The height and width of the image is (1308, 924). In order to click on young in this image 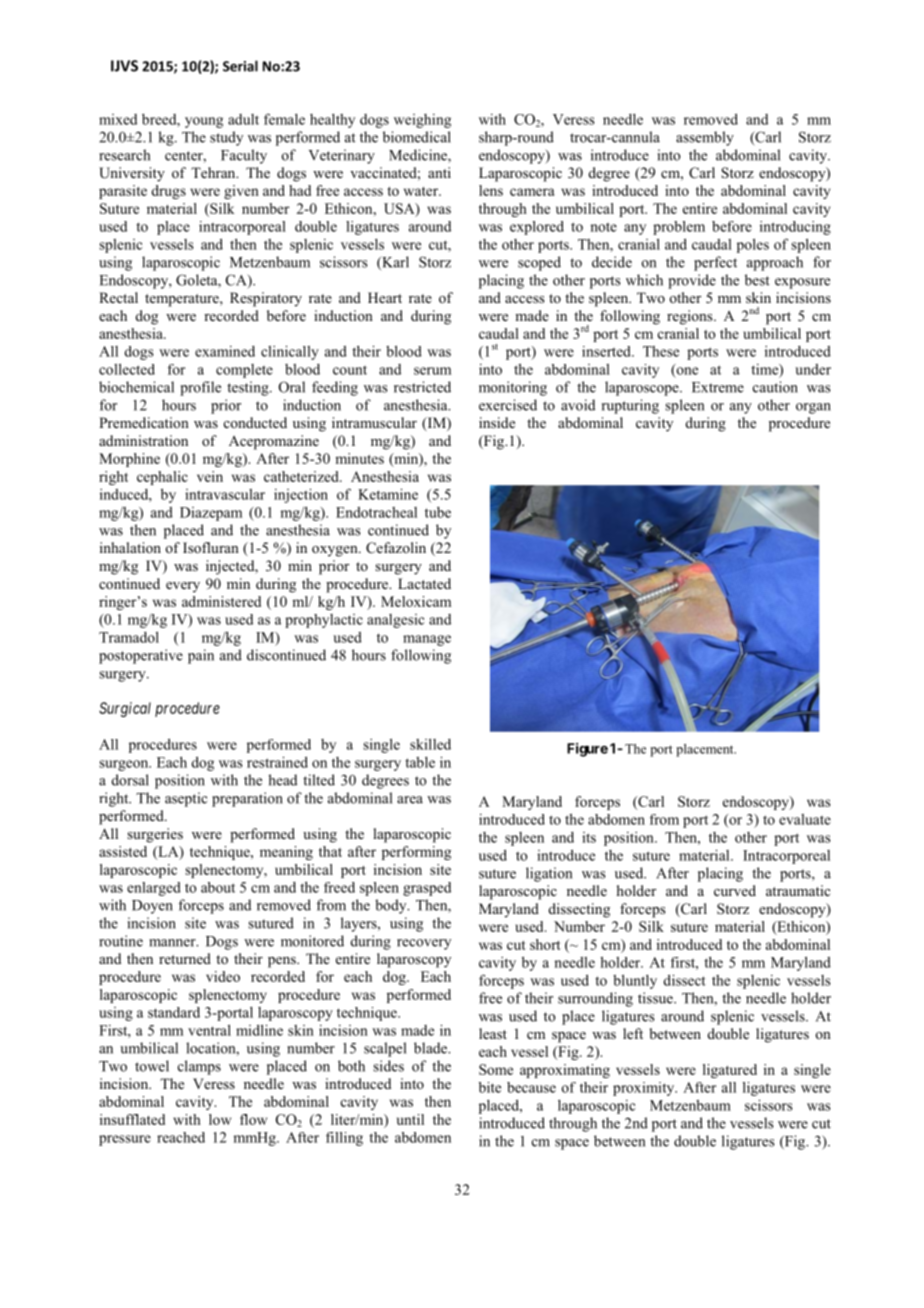, I will do `click(204, 122)`.
